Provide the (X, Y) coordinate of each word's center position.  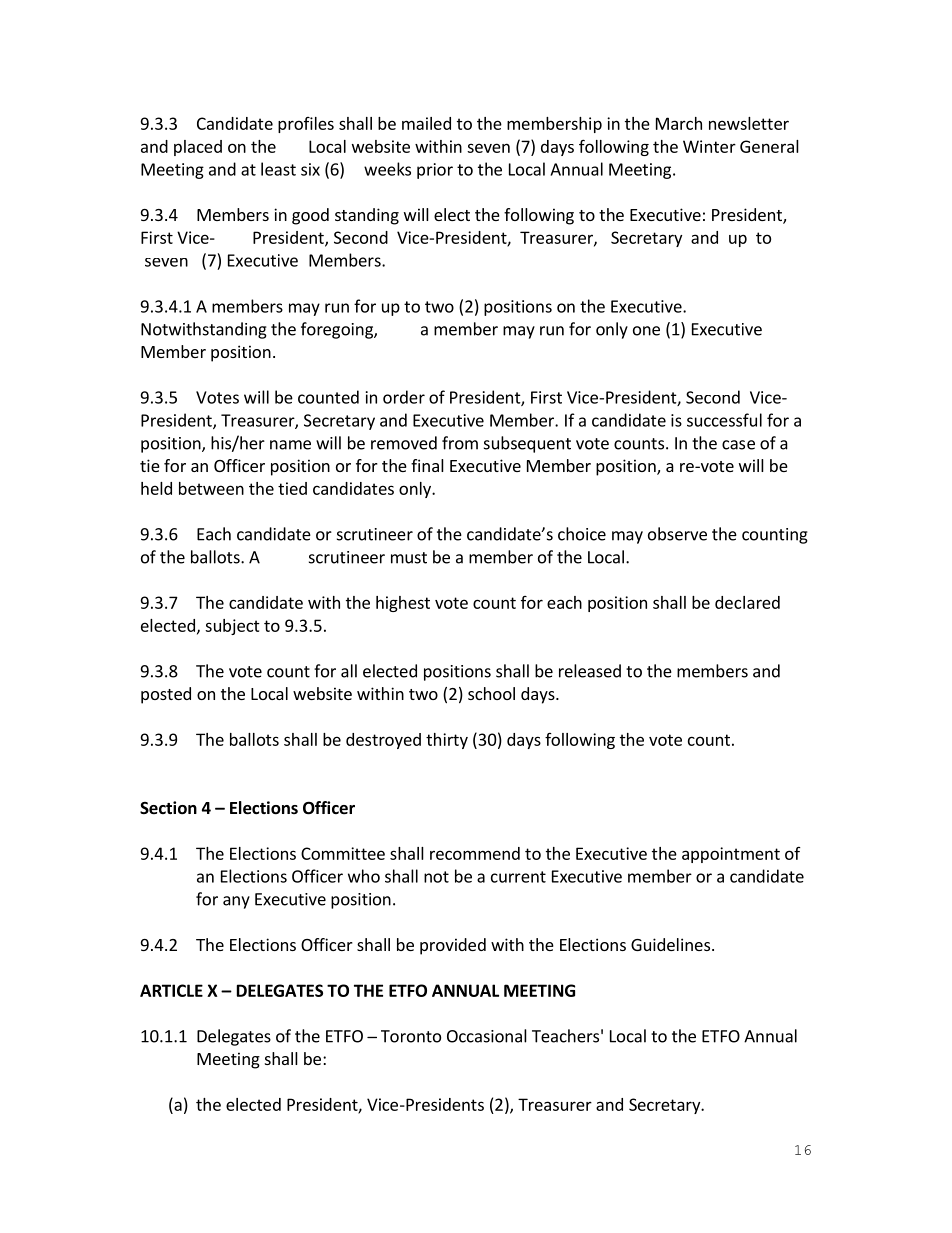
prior (435, 171)
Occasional (487, 1036)
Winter (709, 146)
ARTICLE (171, 990)
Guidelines (670, 944)
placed (198, 148)
